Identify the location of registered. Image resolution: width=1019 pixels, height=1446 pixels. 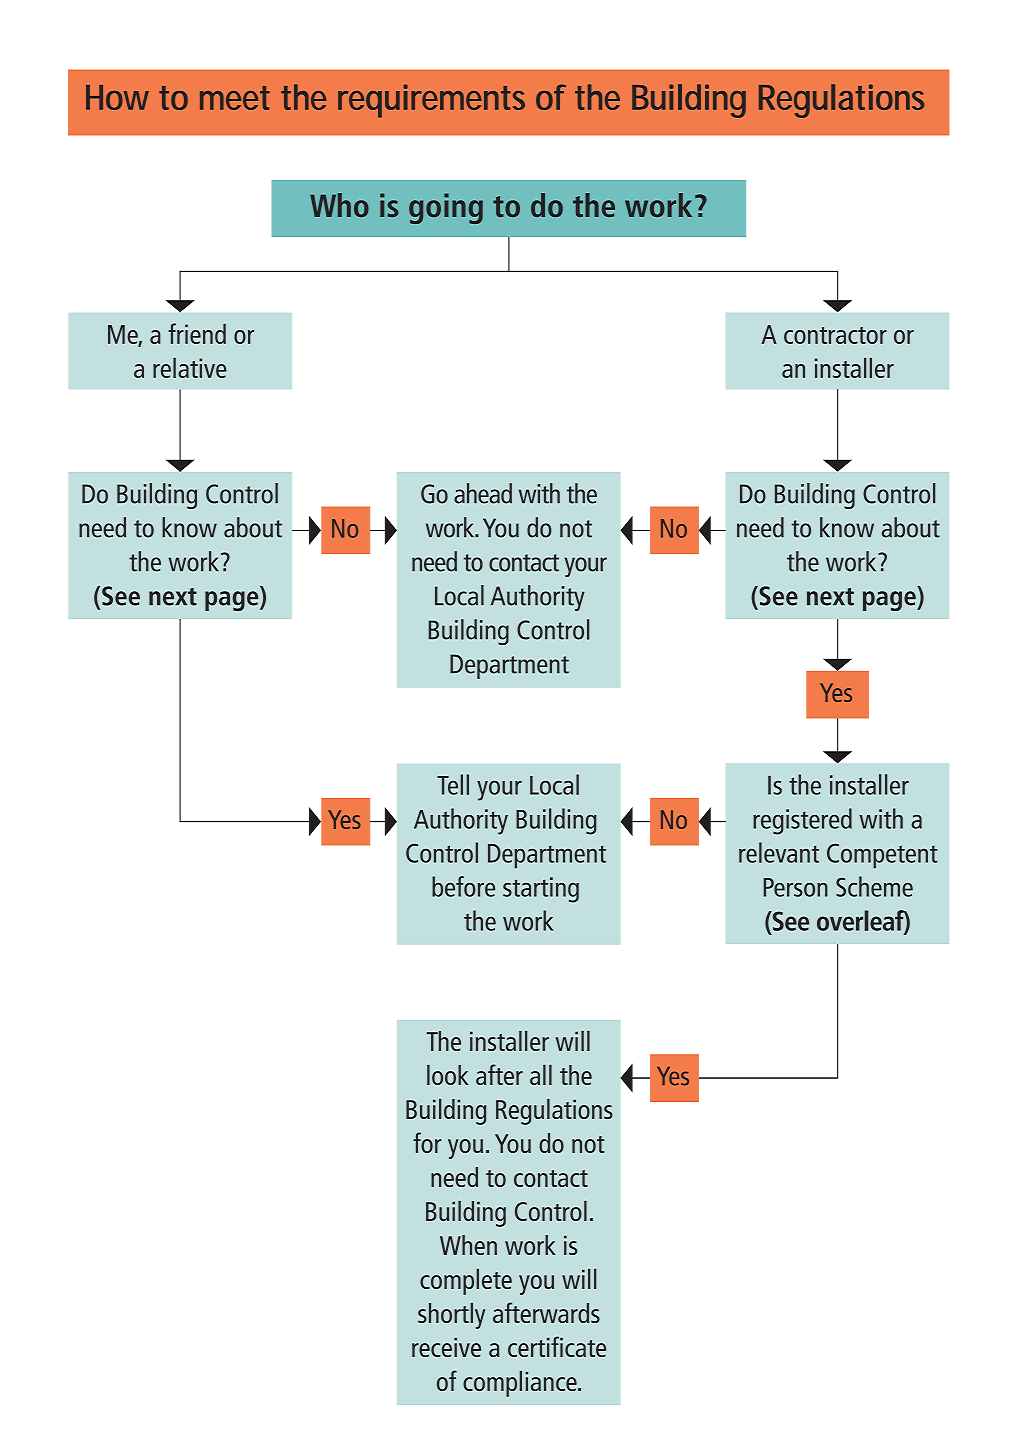
(802, 821).
